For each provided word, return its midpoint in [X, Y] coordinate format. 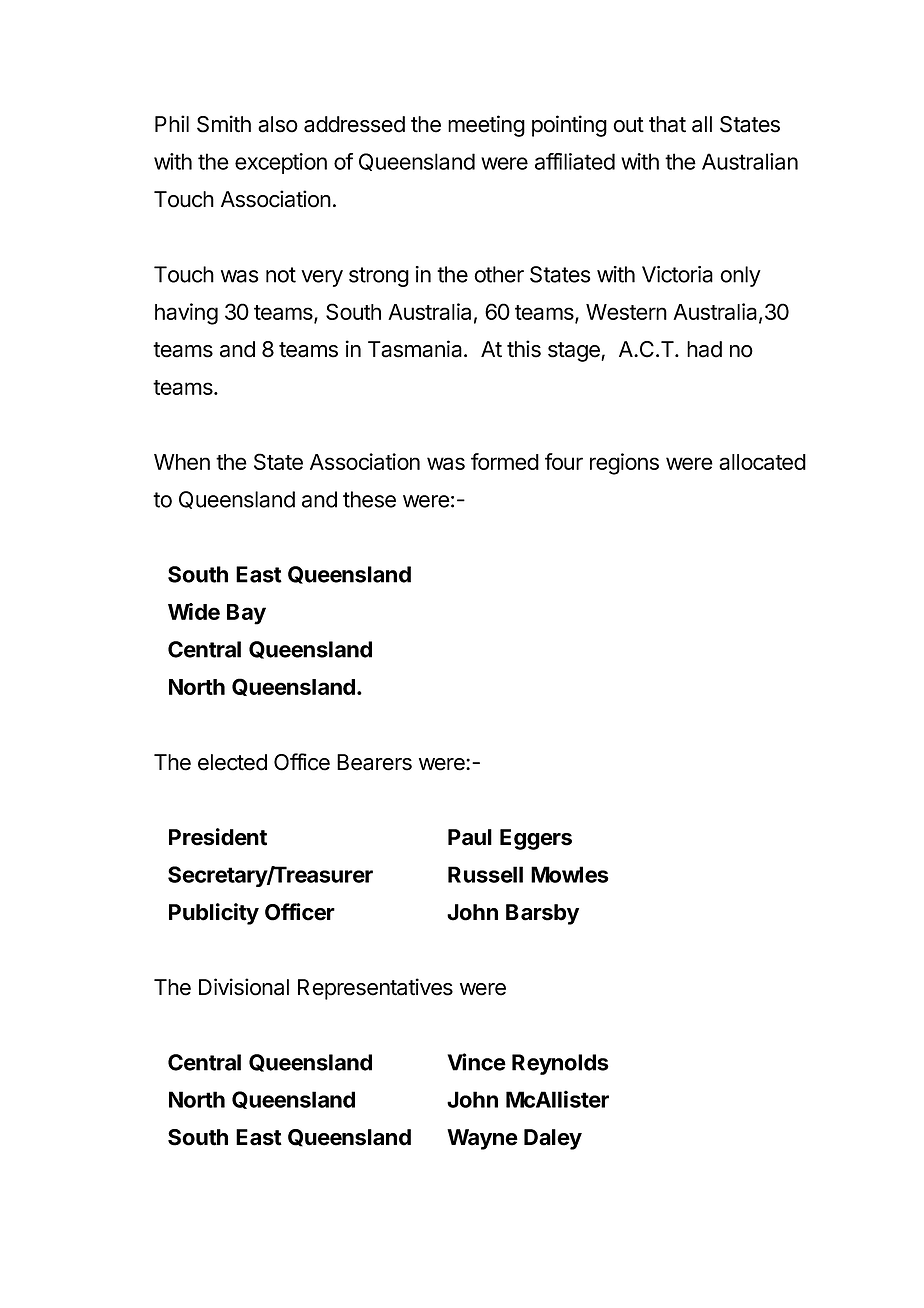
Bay [246, 614]
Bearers [374, 762]
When [182, 462]
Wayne [482, 1139]
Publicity [214, 914]
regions [624, 464]
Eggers [536, 839]
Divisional [244, 987]
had [704, 349]
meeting [486, 126]
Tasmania [416, 349]
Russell [485, 874]
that [667, 124]
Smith [224, 124]
